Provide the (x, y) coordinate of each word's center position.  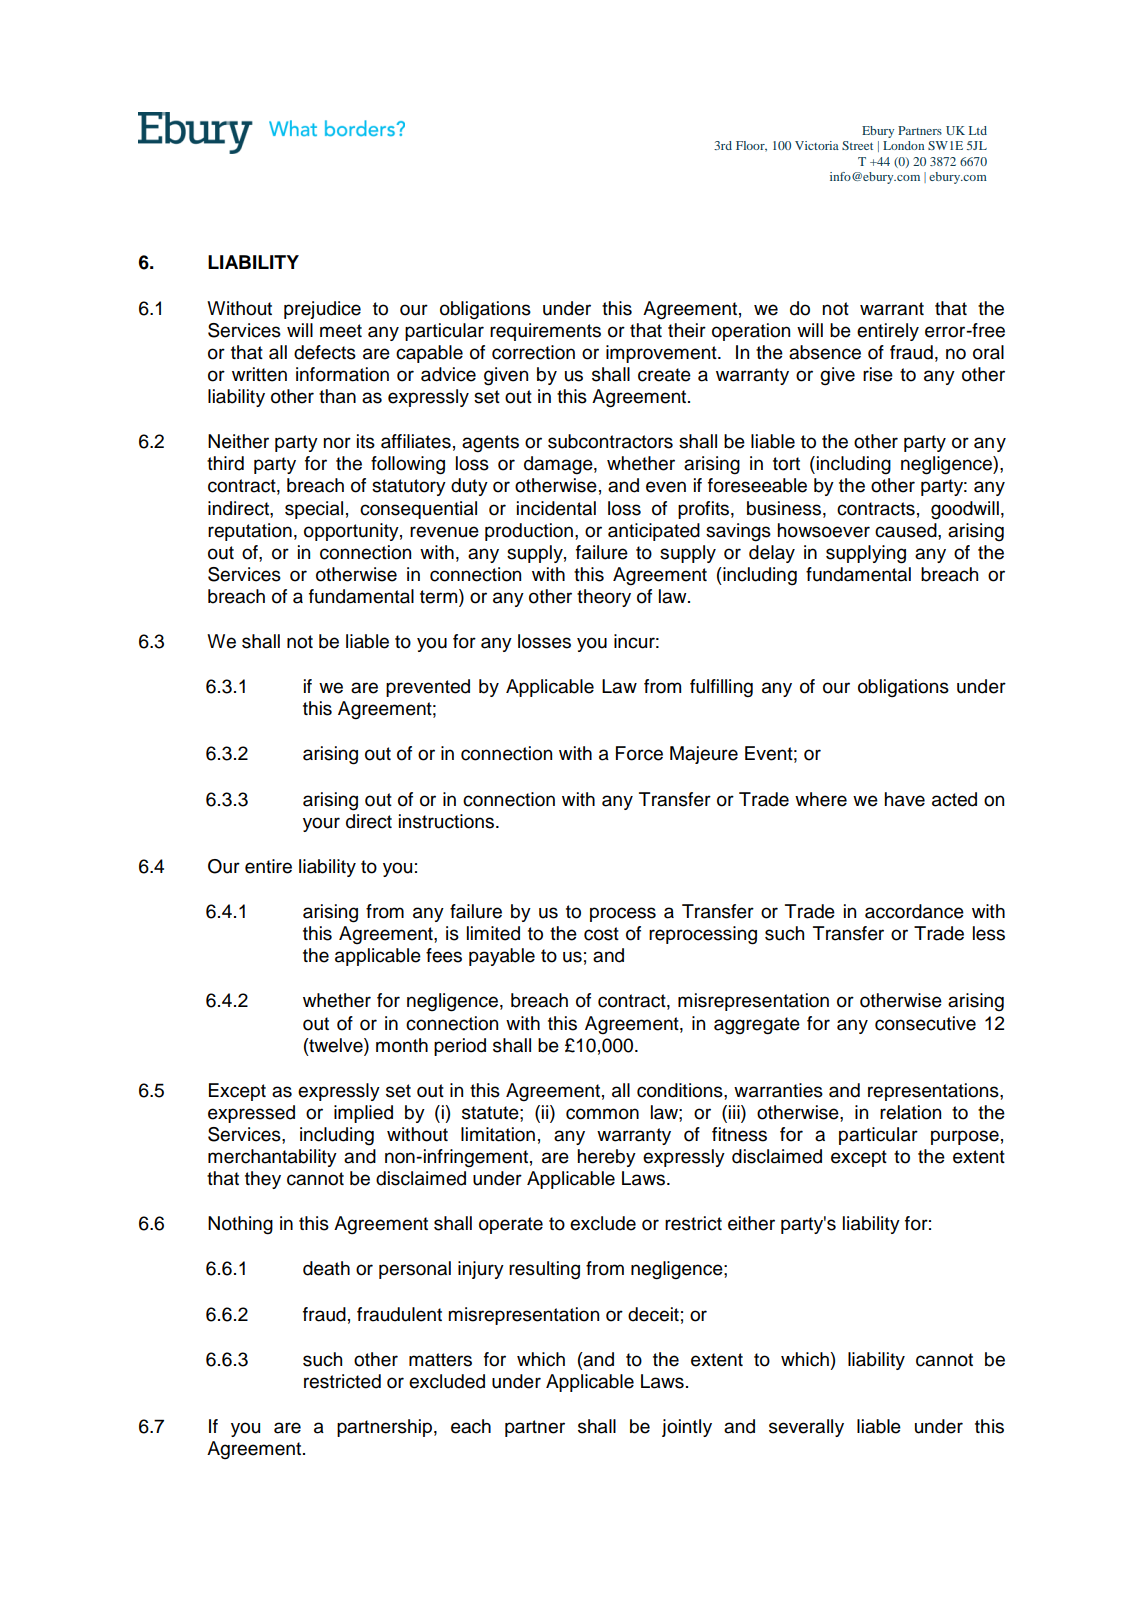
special (314, 510)
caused (907, 530)
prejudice (322, 310)
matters (440, 1360)
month (402, 1045)
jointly (687, 1428)
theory (604, 598)
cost (601, 934)
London (903, 145)
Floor (751, 146)
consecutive (925, 1023)
